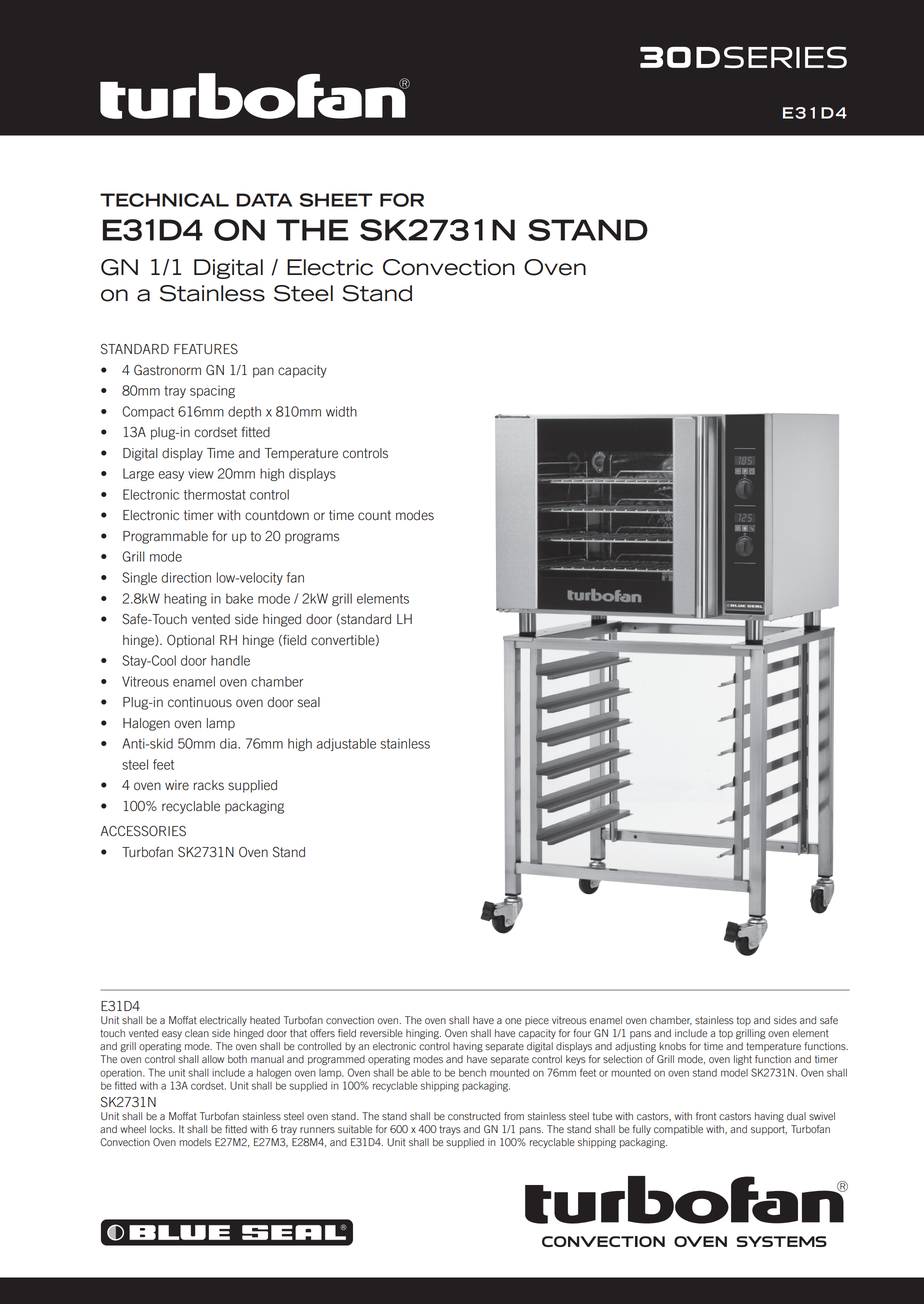 This screenshot has width=924, height=1304. I want to click on SHEET, so click(336, 200).
